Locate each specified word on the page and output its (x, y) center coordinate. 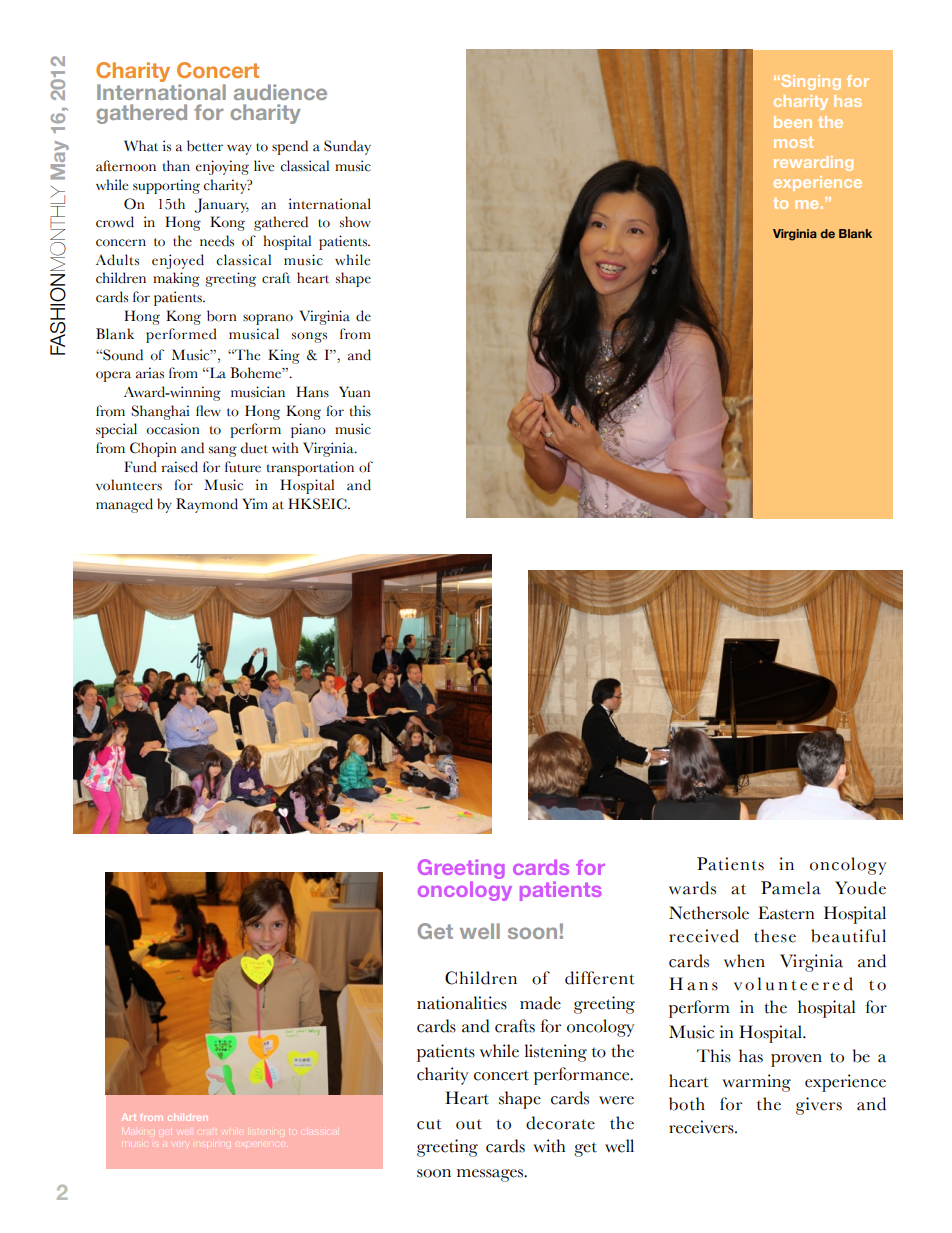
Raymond (207, 505)
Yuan (355, 392)
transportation (310, 468)
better (205, 146)
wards (692, 888)
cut (429, 1124)
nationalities (462, 1003)
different (600, 978)
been (793, 122)
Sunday (347, 147)
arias (150, 373)
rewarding (813, 163)
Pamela (791, 888)
